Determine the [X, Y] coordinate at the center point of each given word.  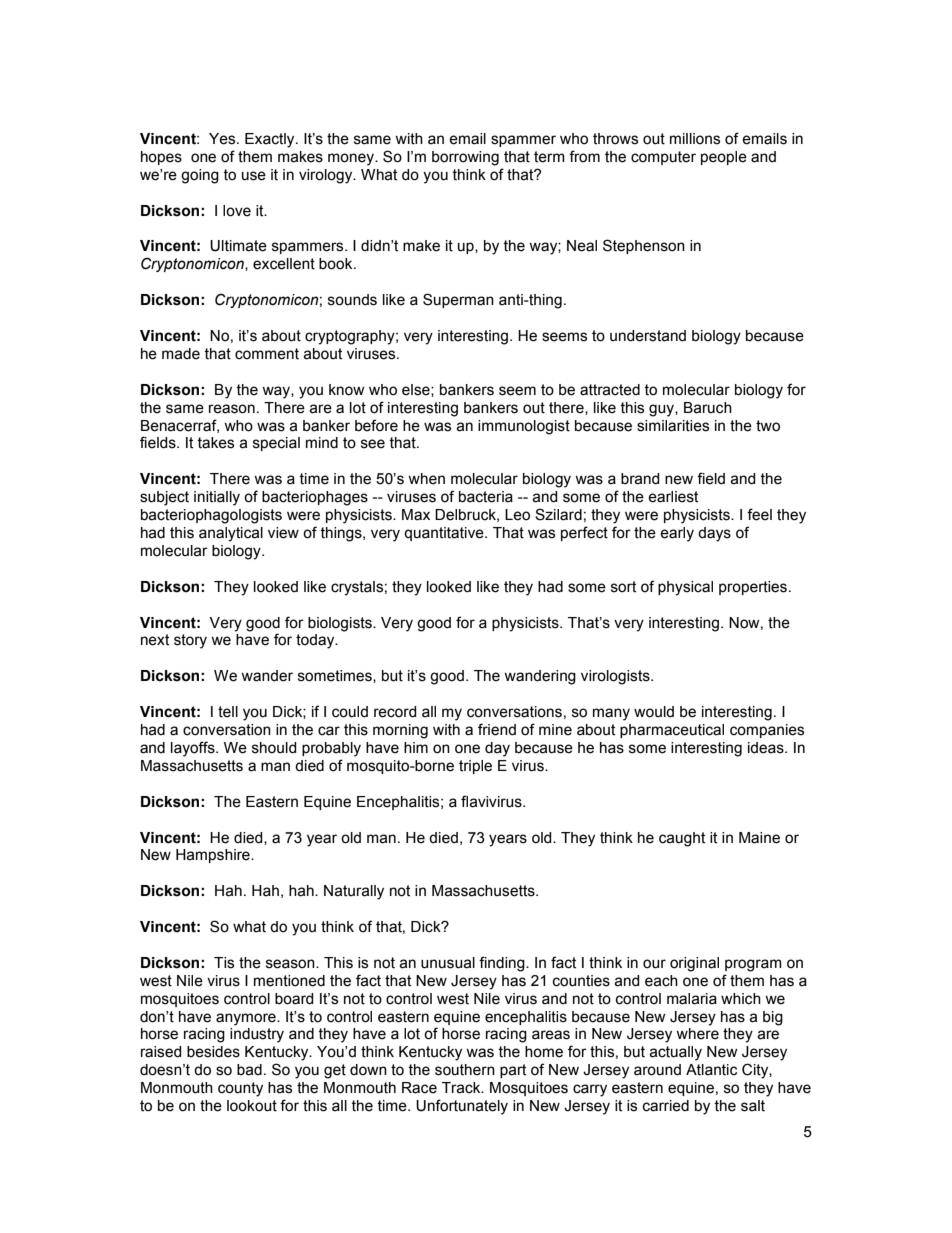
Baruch [708, 408]
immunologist [524, 427]
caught [682, 839]
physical [685, 588]
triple [475, 767]
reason [232, 409]
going [200, 176]
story [190, 641]
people [724, 158]
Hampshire [214, 856]
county [240, 1089]
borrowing [465, 158]
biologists [341, 624]
